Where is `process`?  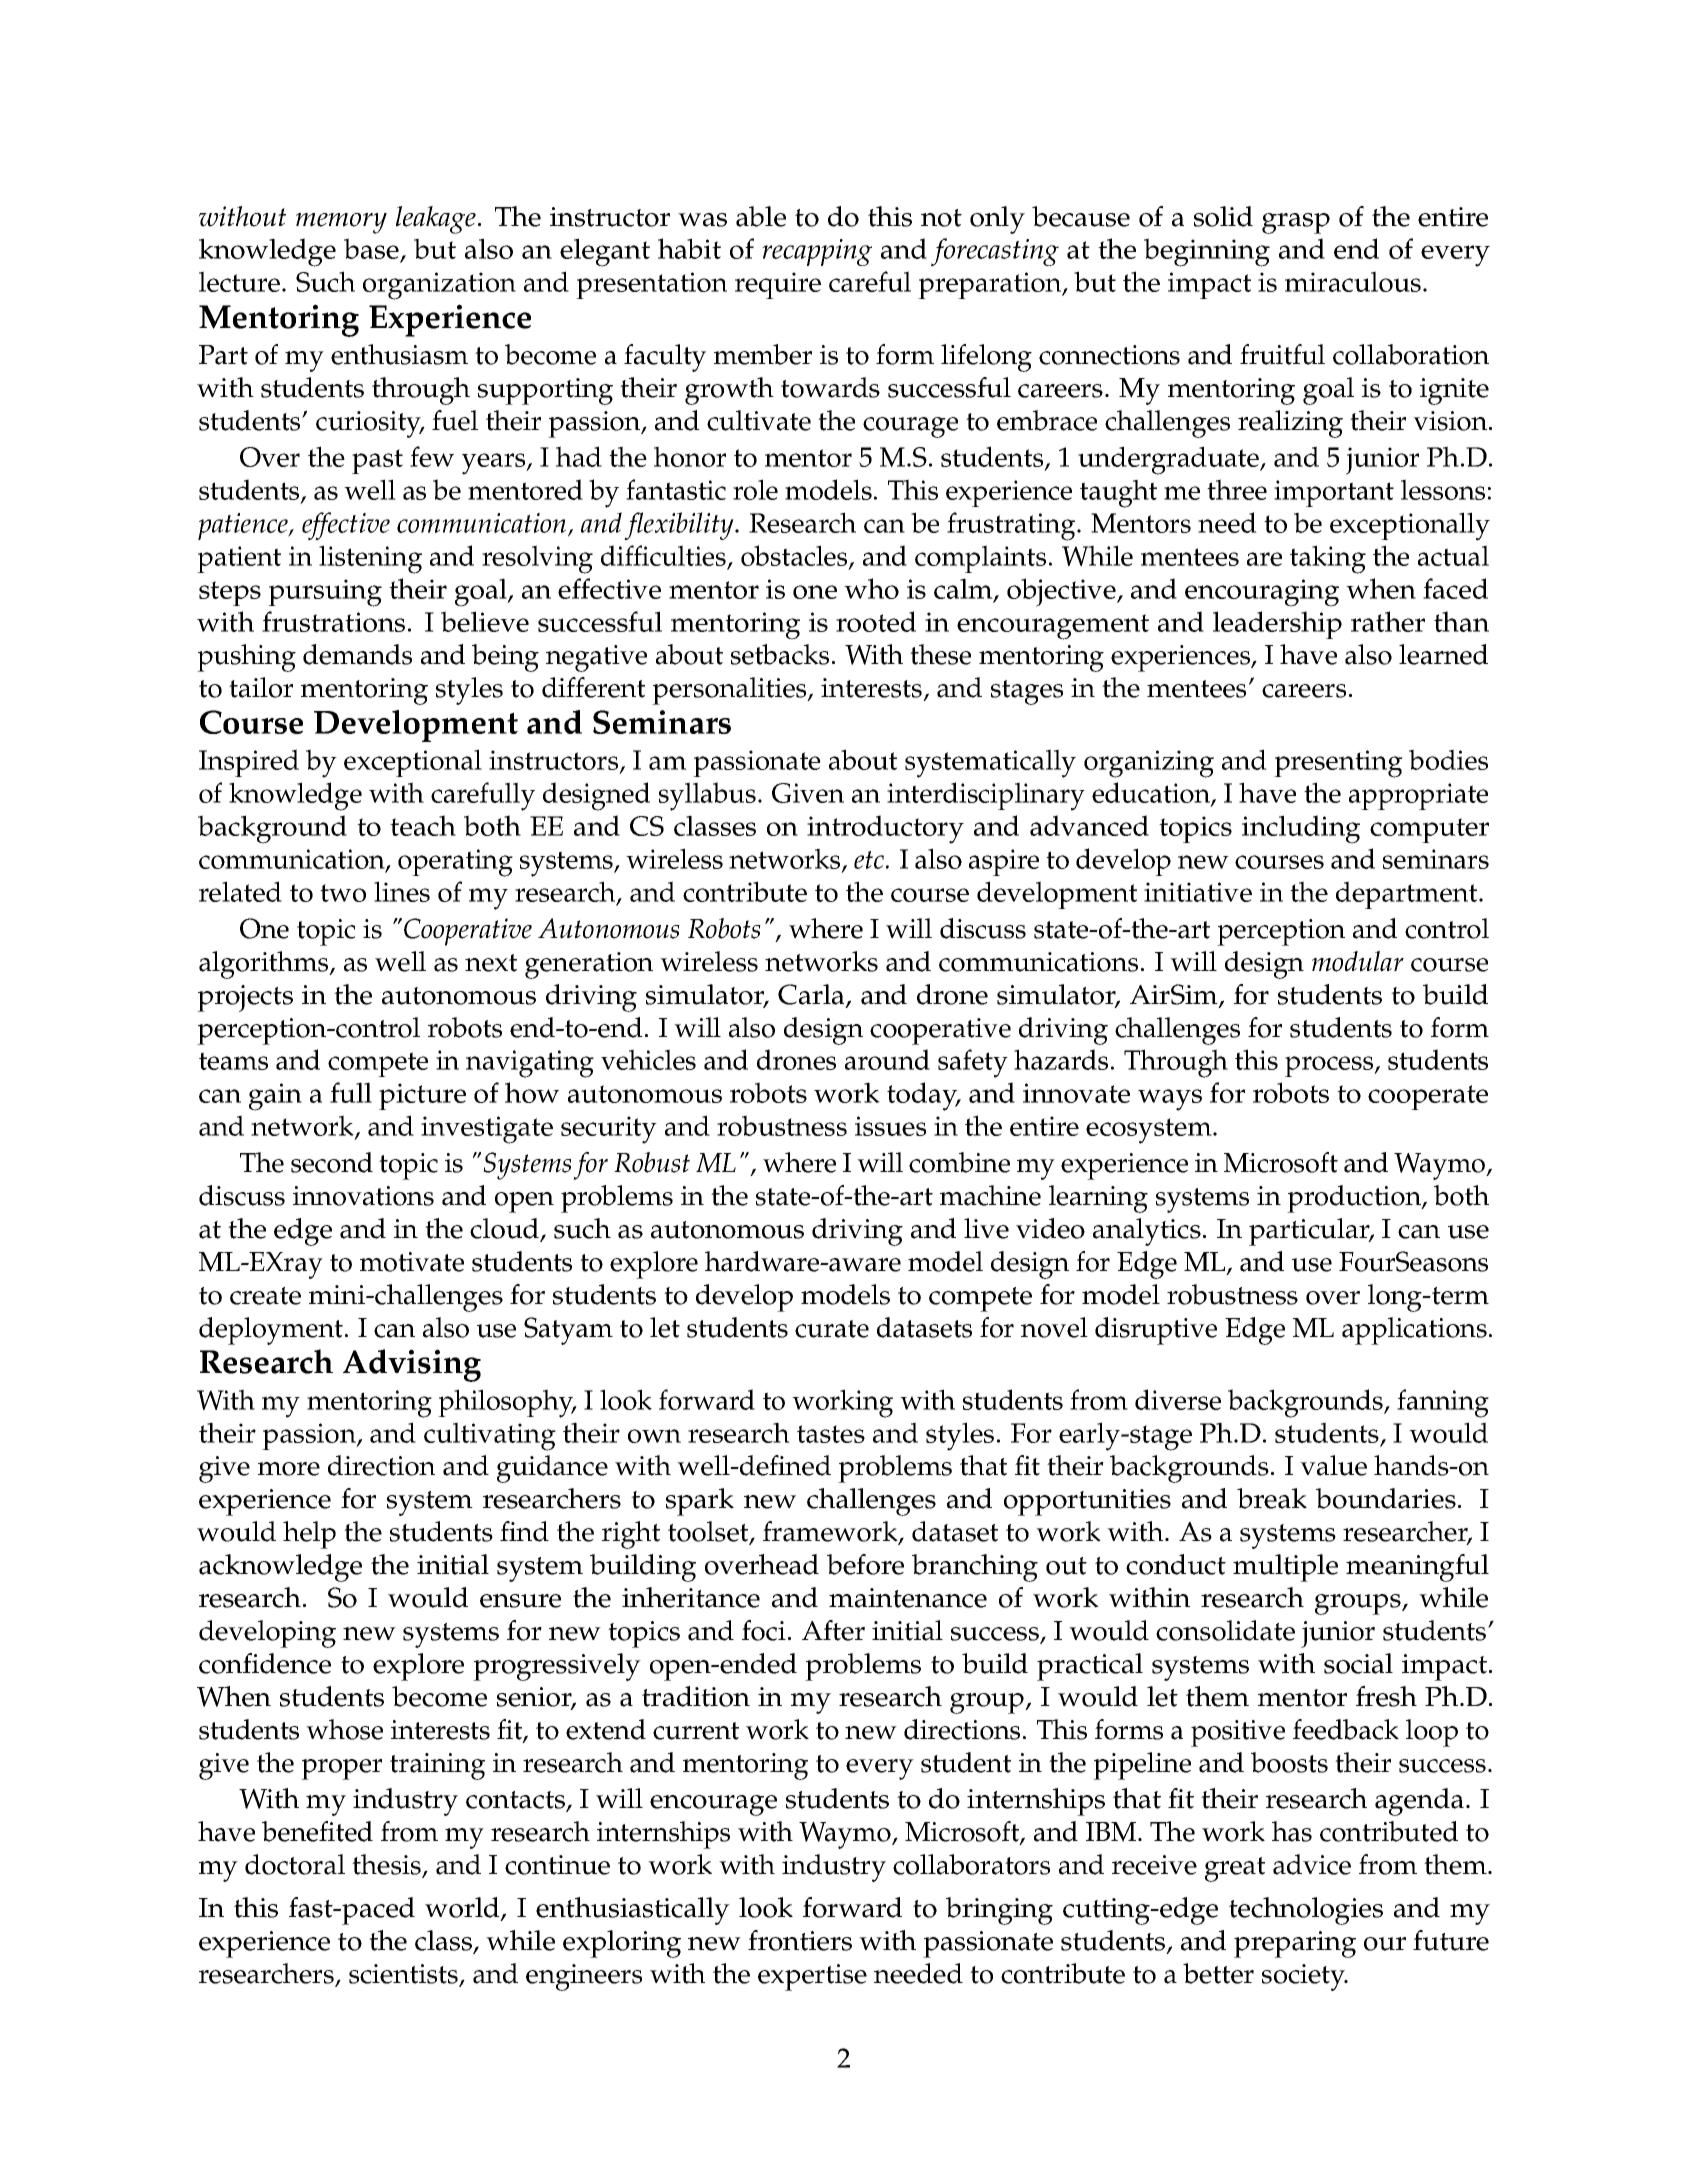
process is located at coordinates (1330, 1066).
